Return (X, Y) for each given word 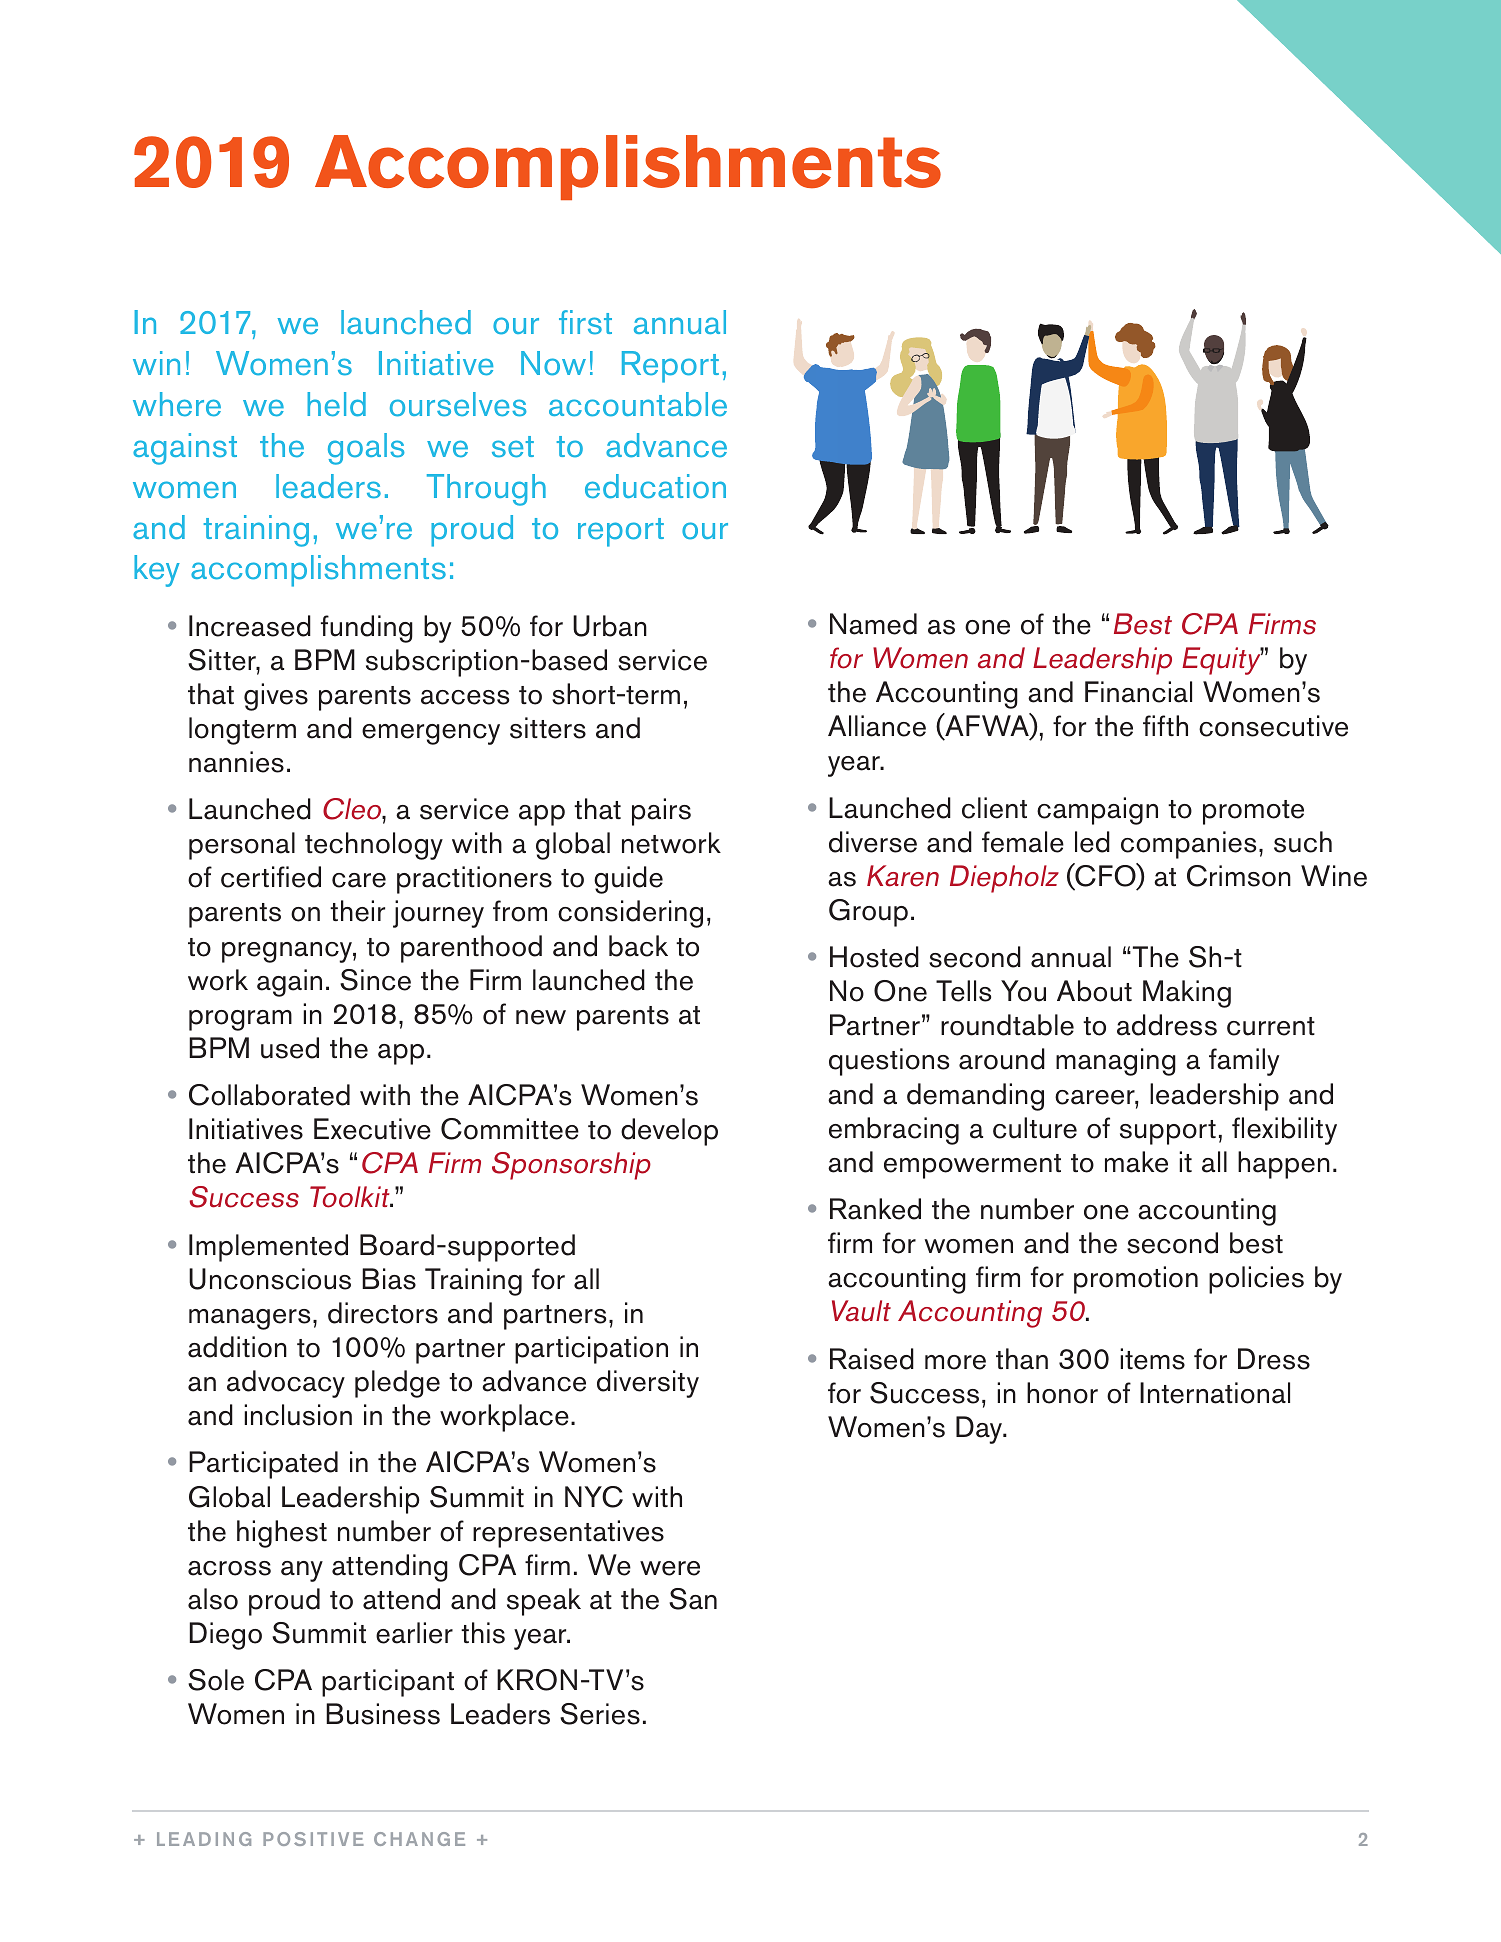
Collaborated (269, 1095)
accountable (638, 404)
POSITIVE (313, 1839)
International (1215, 1393)
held (336, 404)
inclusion (298, 1415)
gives (276, 697)
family (1244, 1062)
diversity (648, 1384)
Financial (1138, 692)
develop (669, 1132)
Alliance (877, 726)
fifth (1165, 725)
